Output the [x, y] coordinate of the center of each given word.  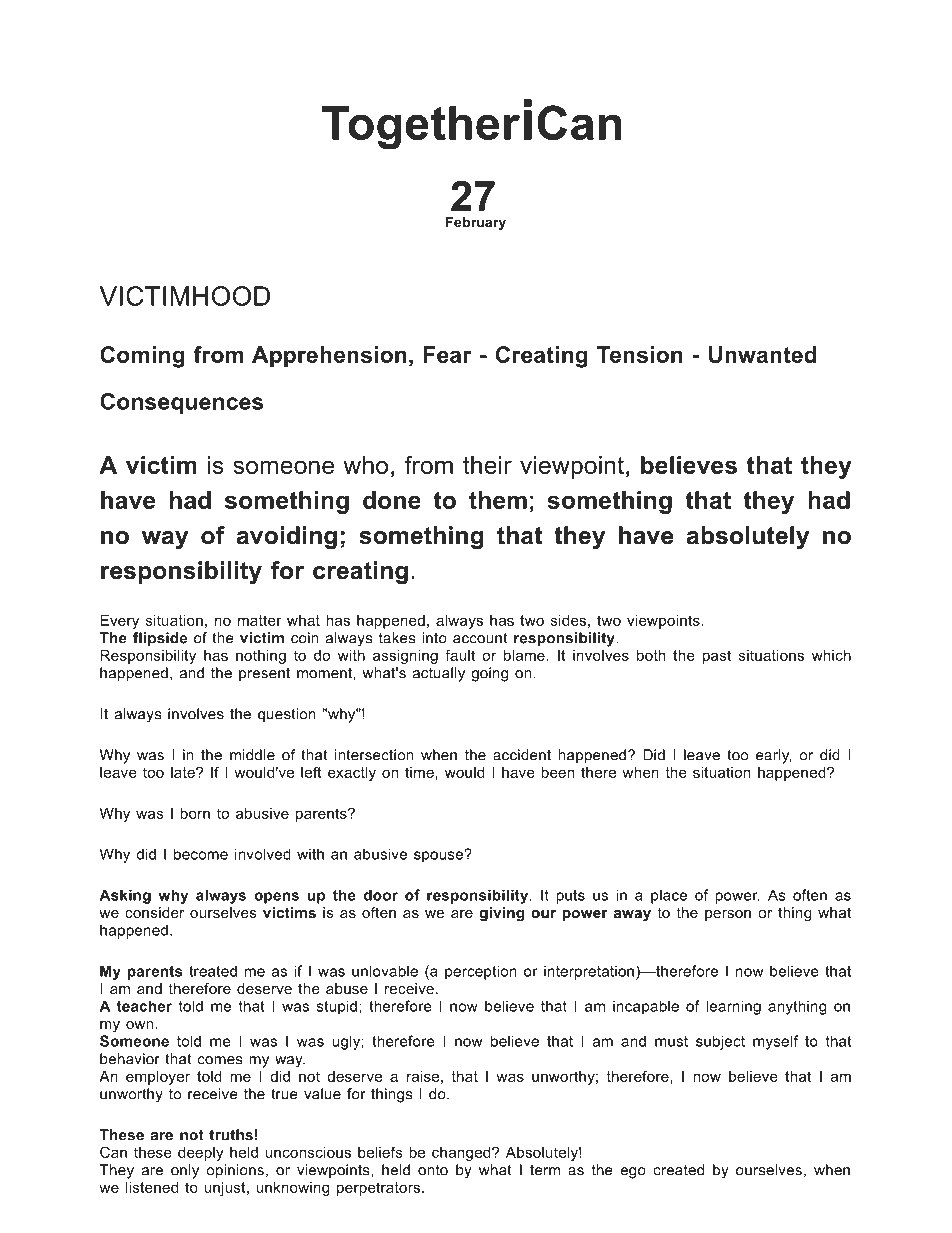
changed [462, 1154]
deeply [201, 1154]
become [201, 854]
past [717, 657]
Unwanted [763, 354]
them [498, 500]
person [728, 915]
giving [502, 914]
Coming [142, 357]
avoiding [287, 537]
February [476, 223]
